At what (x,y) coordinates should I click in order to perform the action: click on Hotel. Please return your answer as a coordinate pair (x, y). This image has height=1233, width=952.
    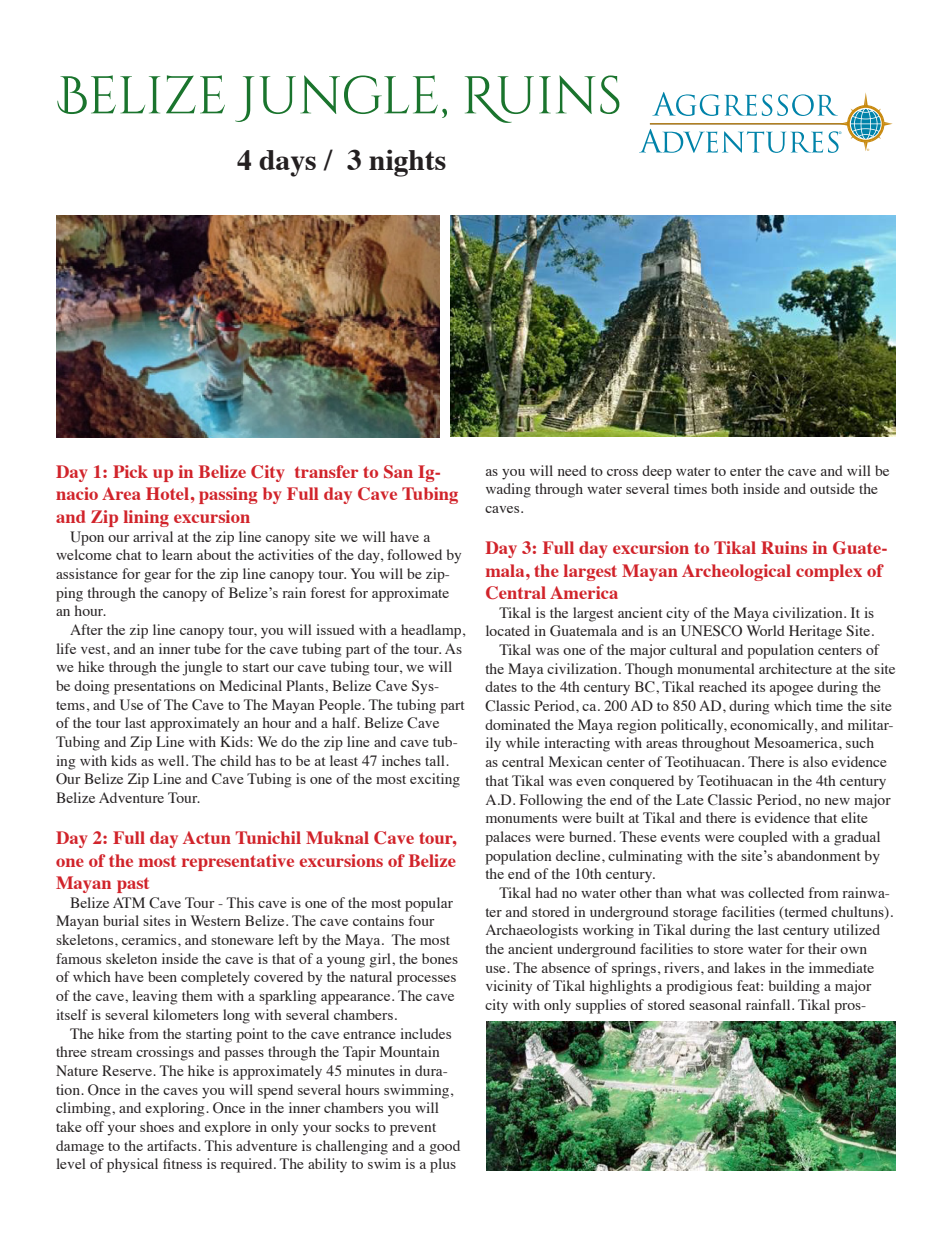
    Looking at the image, I should click on (167, 493).
